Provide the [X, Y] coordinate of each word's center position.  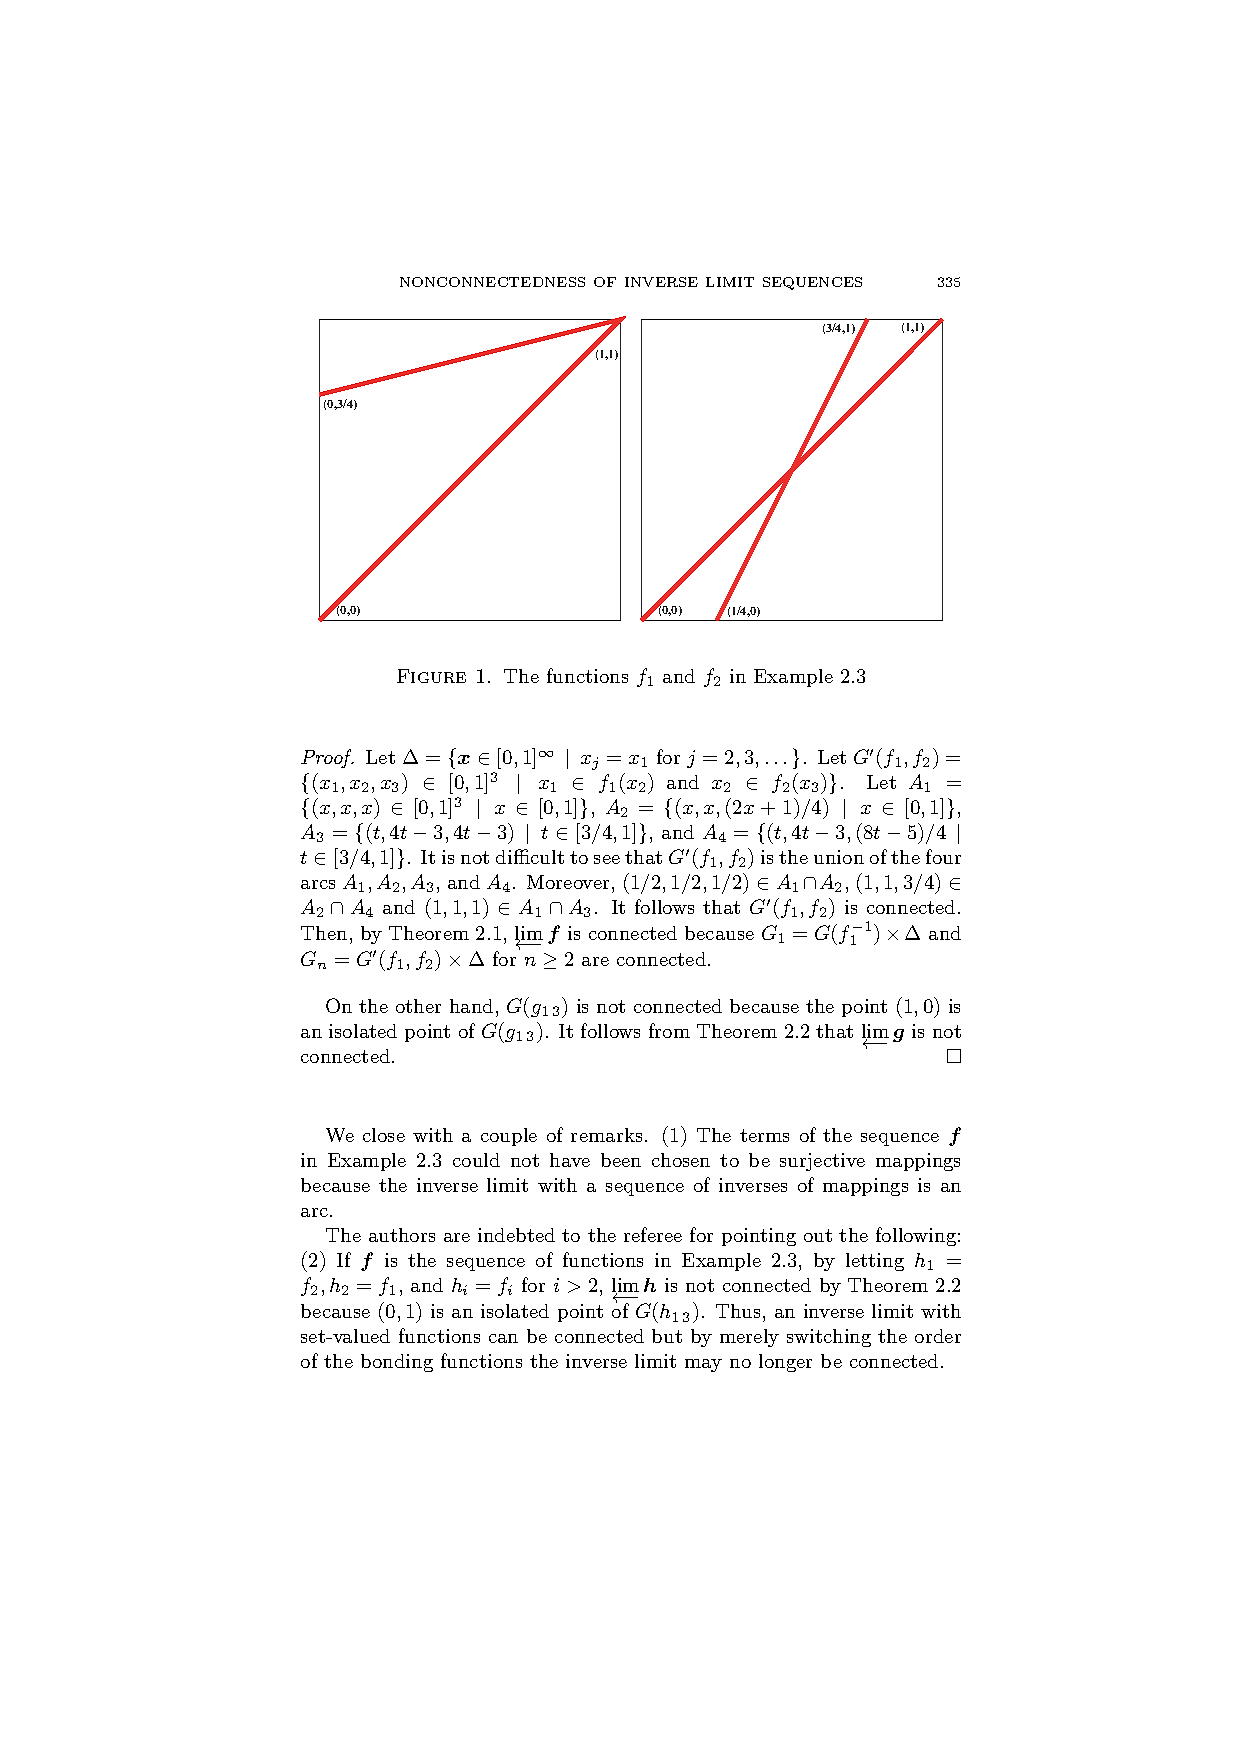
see [607, 859]
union [839, 857]
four [943, 856]
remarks [606, 1135]
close [384, 1135]
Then [324, 933]
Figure [431, 676]
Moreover [568, 882]
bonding [397, 1363]
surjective [822, 1162]
